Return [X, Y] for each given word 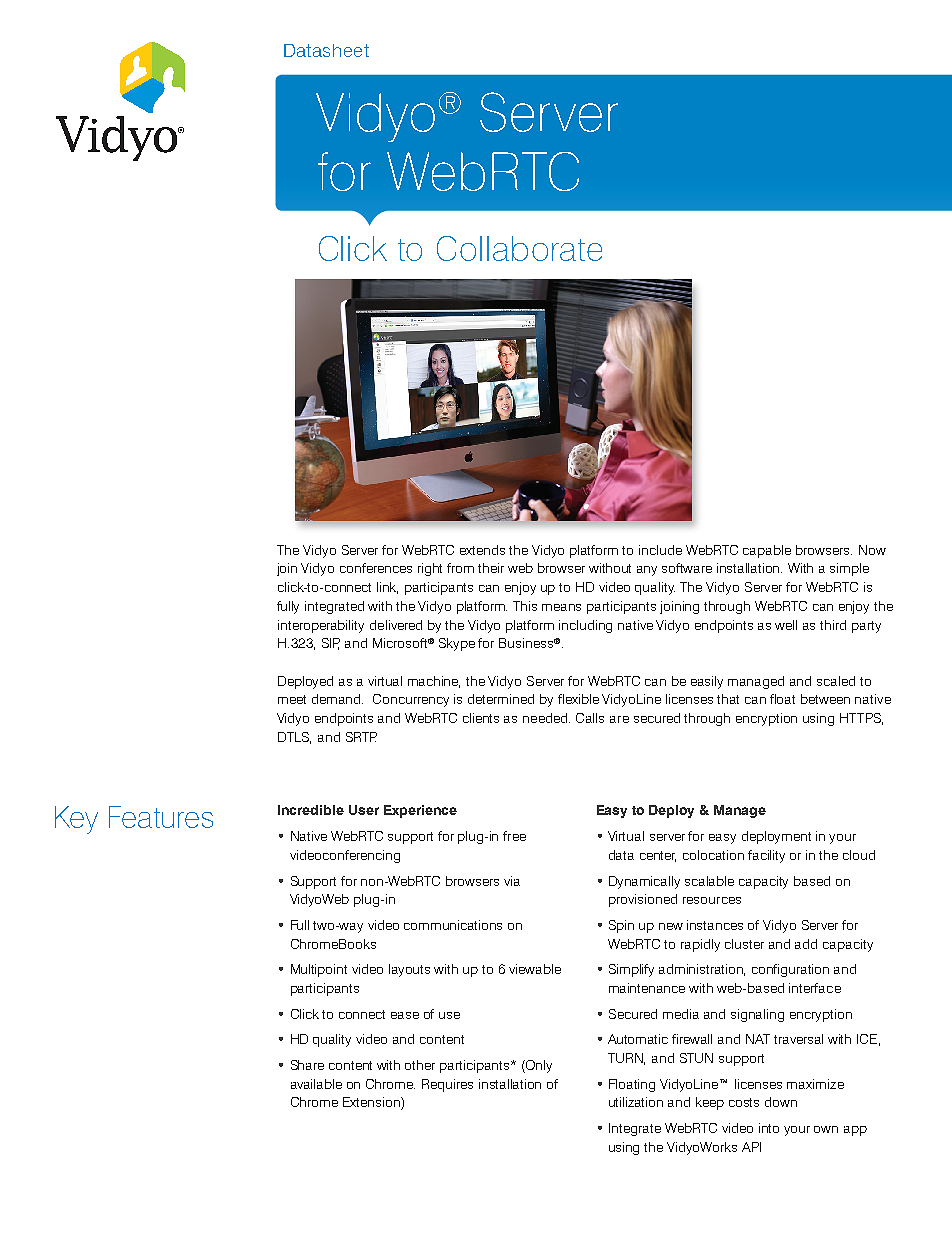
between [825, 699]
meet [292, 699]
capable [767, 551]
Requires [447, 1085]
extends [482, 550]
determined [501, 699]
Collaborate [519, 248]
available [316, 1084]
